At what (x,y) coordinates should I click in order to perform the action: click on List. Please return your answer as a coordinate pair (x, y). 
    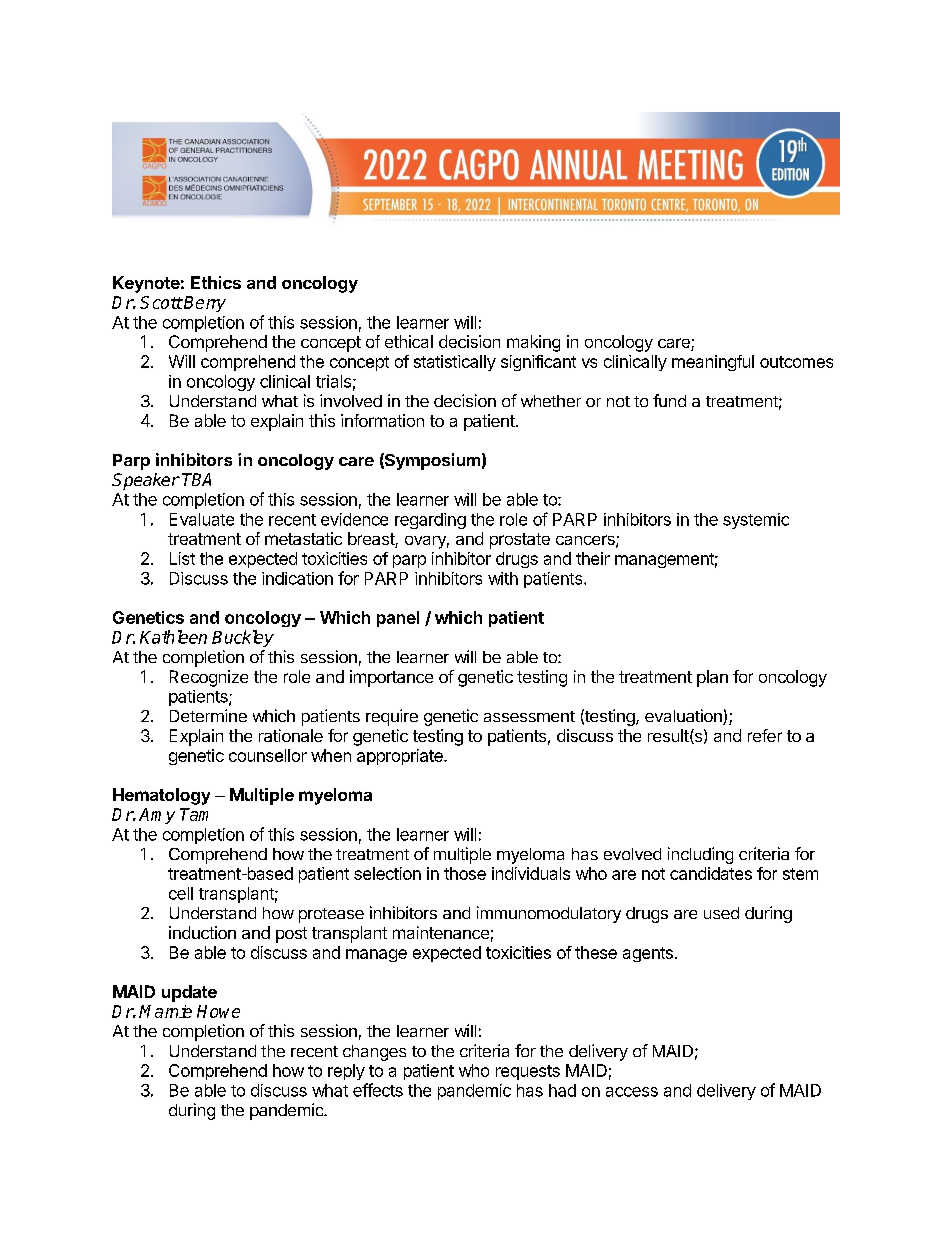
    Looking at the image, I should click on (182, 558).
